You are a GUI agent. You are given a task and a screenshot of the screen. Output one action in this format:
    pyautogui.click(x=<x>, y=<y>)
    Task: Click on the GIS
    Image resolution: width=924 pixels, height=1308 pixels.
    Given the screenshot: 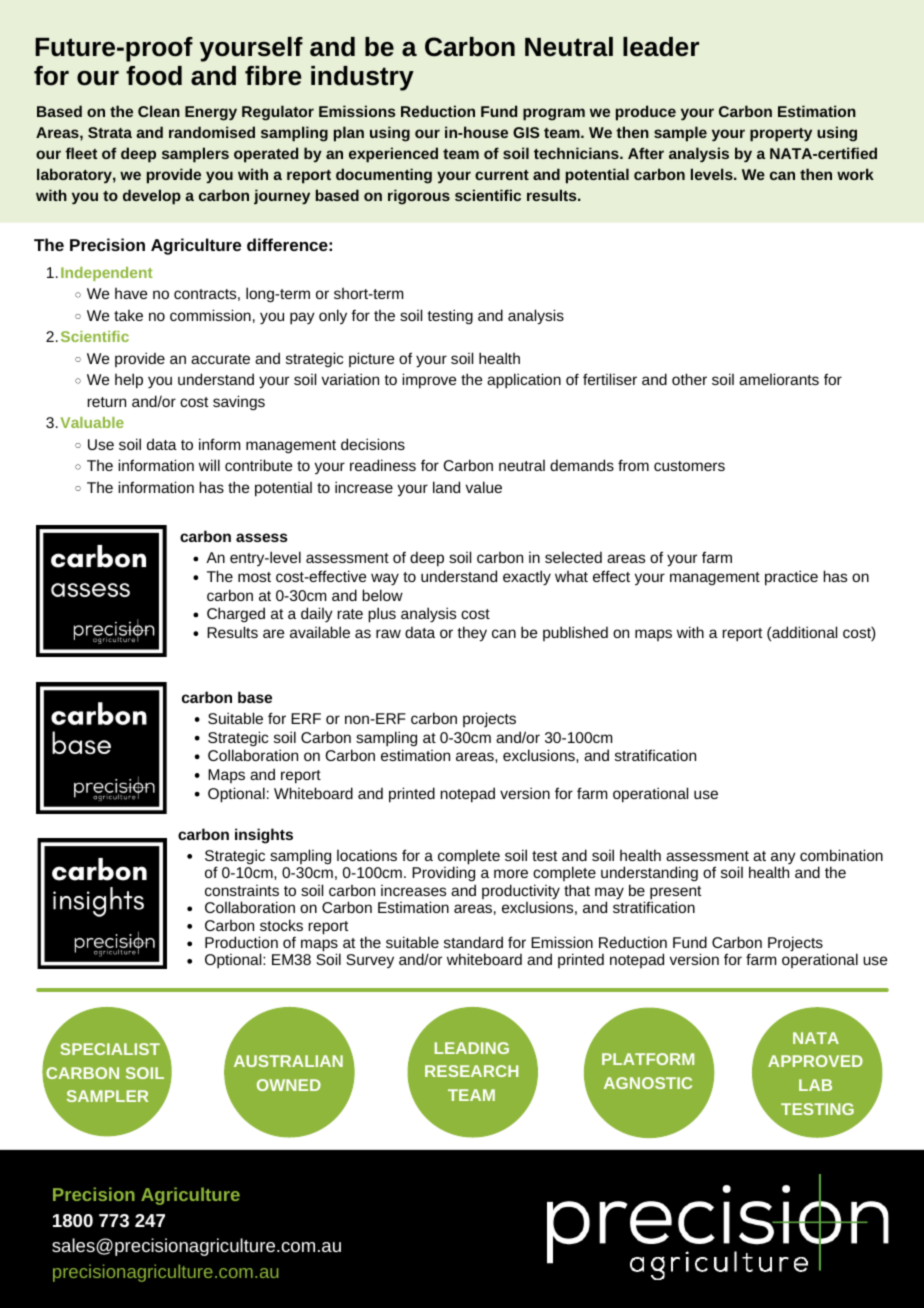 What is the action you would take?
    pyautogui.click(x=526, y=132)
